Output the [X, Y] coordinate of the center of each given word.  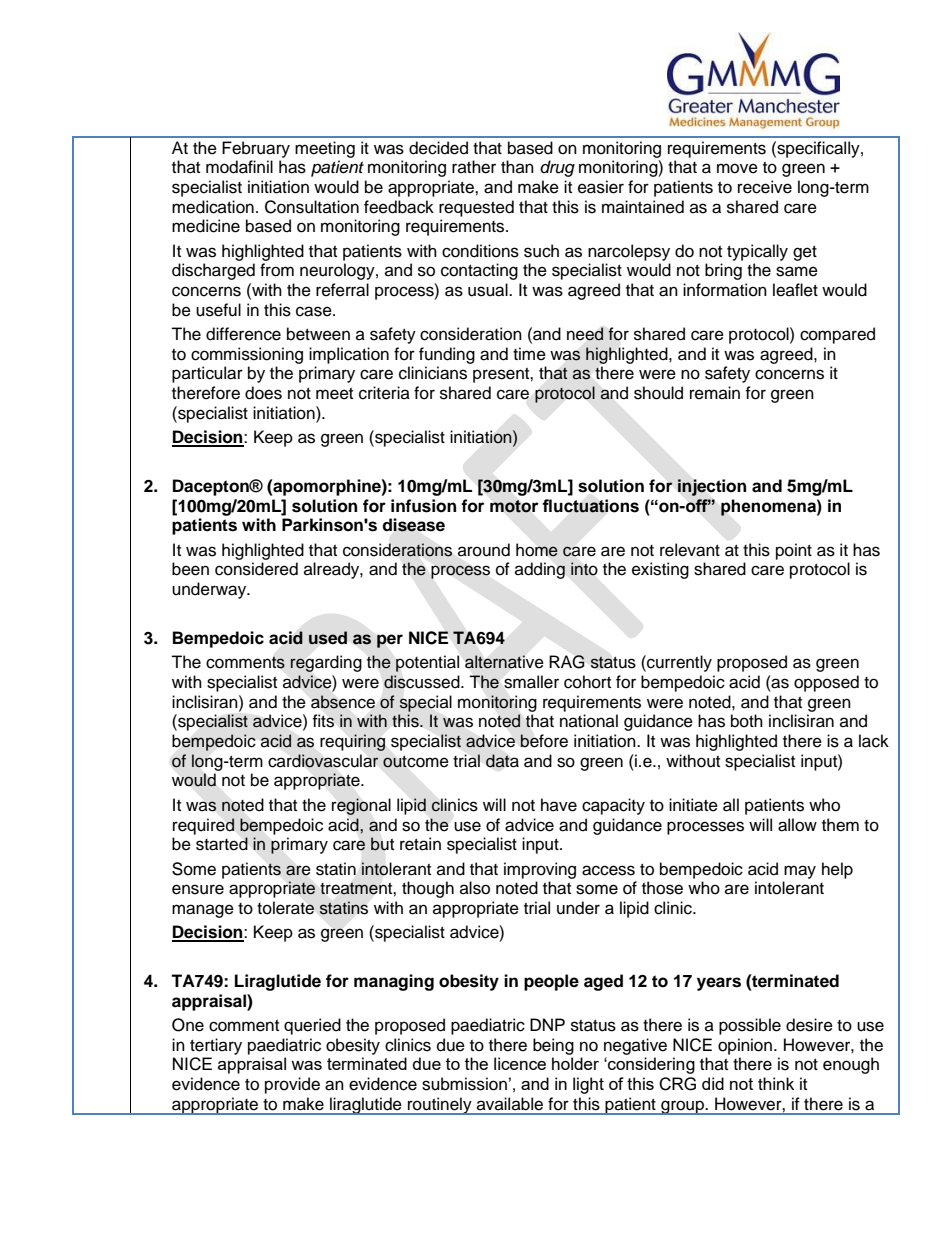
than [517, 166]
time [529, 354]
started [222, 844]
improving [540, 870]
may [800, 872]
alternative [504, 662]
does [263, 393]
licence [520, 1063]
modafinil [239, 167]
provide [292, 1085]
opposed [826, 683]
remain [715, 393]
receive [765, 187]
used [328, 637]
